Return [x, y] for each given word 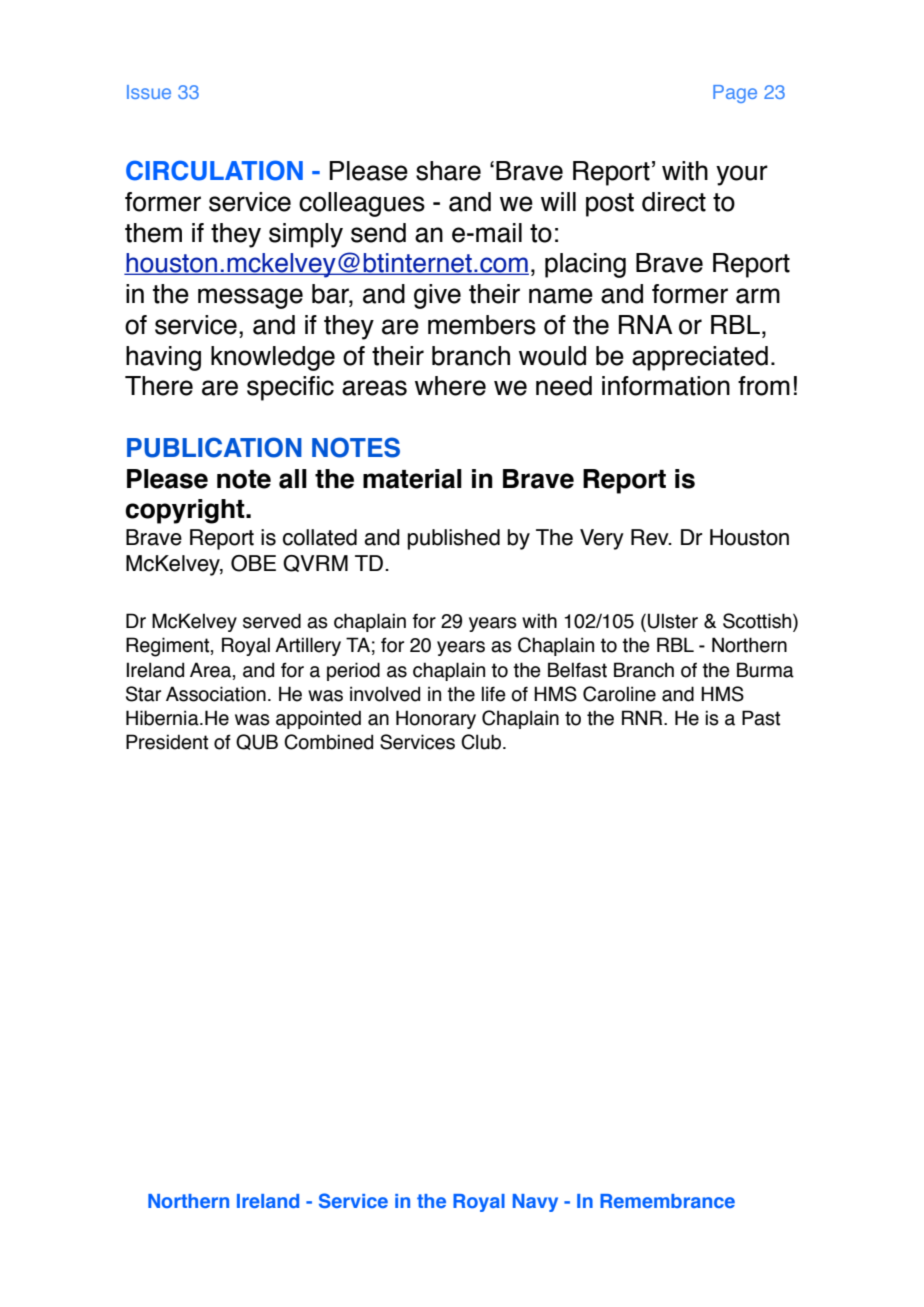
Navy [535, 1203]
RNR [643, 717]
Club [481, 742]
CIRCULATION [214, 170]
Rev [651, 537]
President [167, 742]
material [412, 479]
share [448, 171]
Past [761, 718]
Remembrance [667, 1201]
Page [735, 94]
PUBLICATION [214, 447]
